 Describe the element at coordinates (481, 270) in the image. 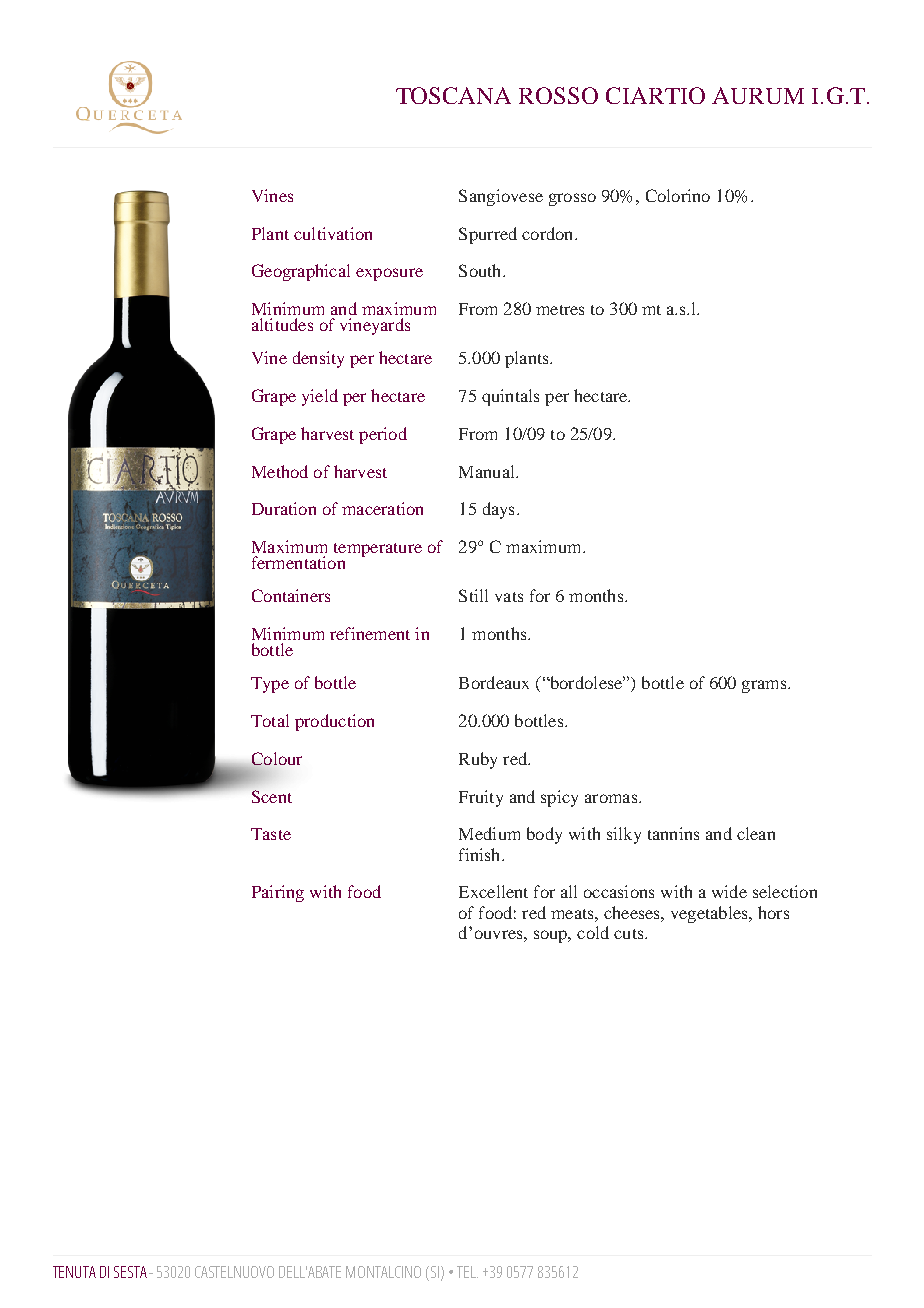

I see `South` at that location.
